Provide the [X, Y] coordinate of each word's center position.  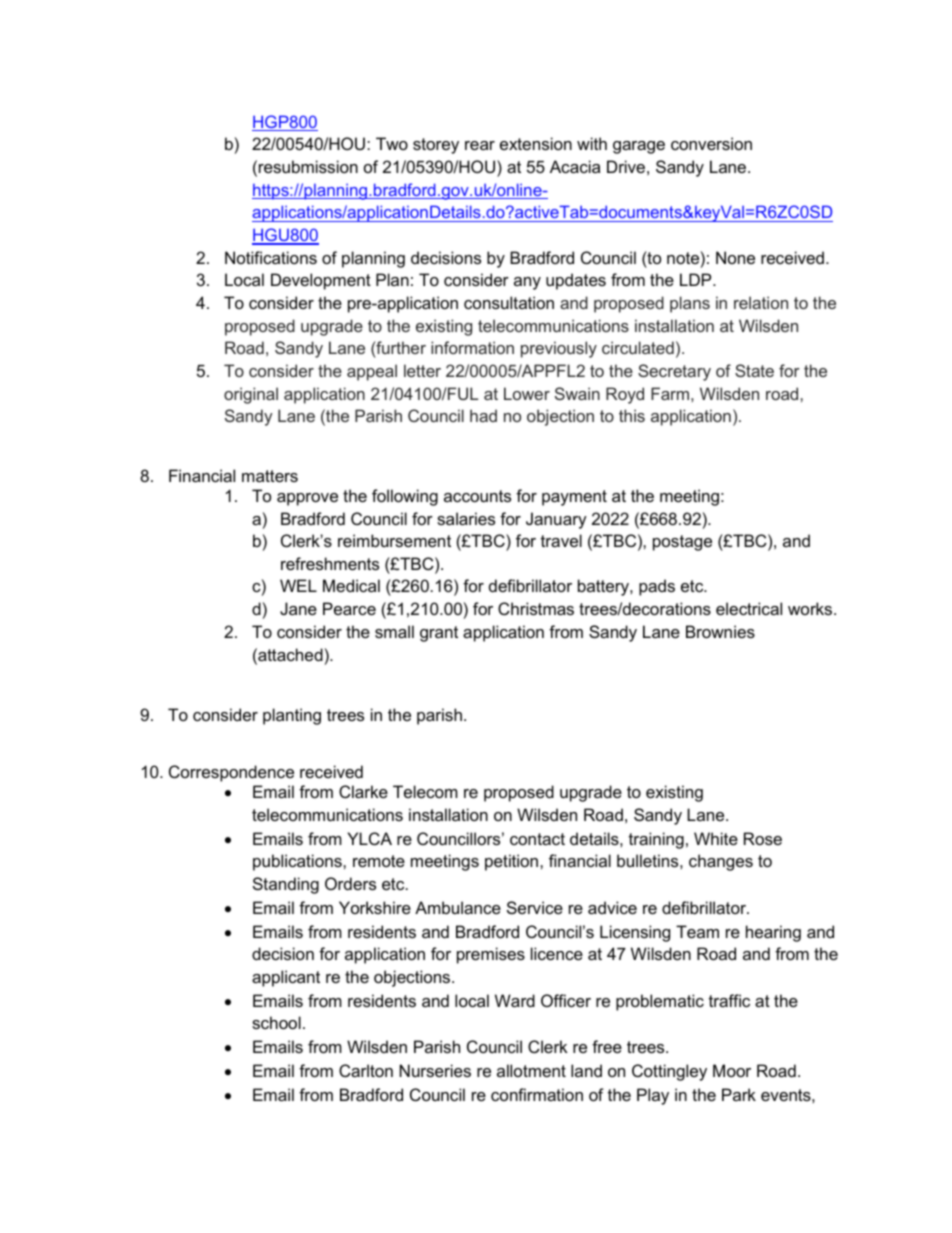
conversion [711, 143]
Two [392, 143]
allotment [531, 1070]
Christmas [536, 608]
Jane [298, 608]
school [276, 1022]
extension [536, 143]
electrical [749, 608]
